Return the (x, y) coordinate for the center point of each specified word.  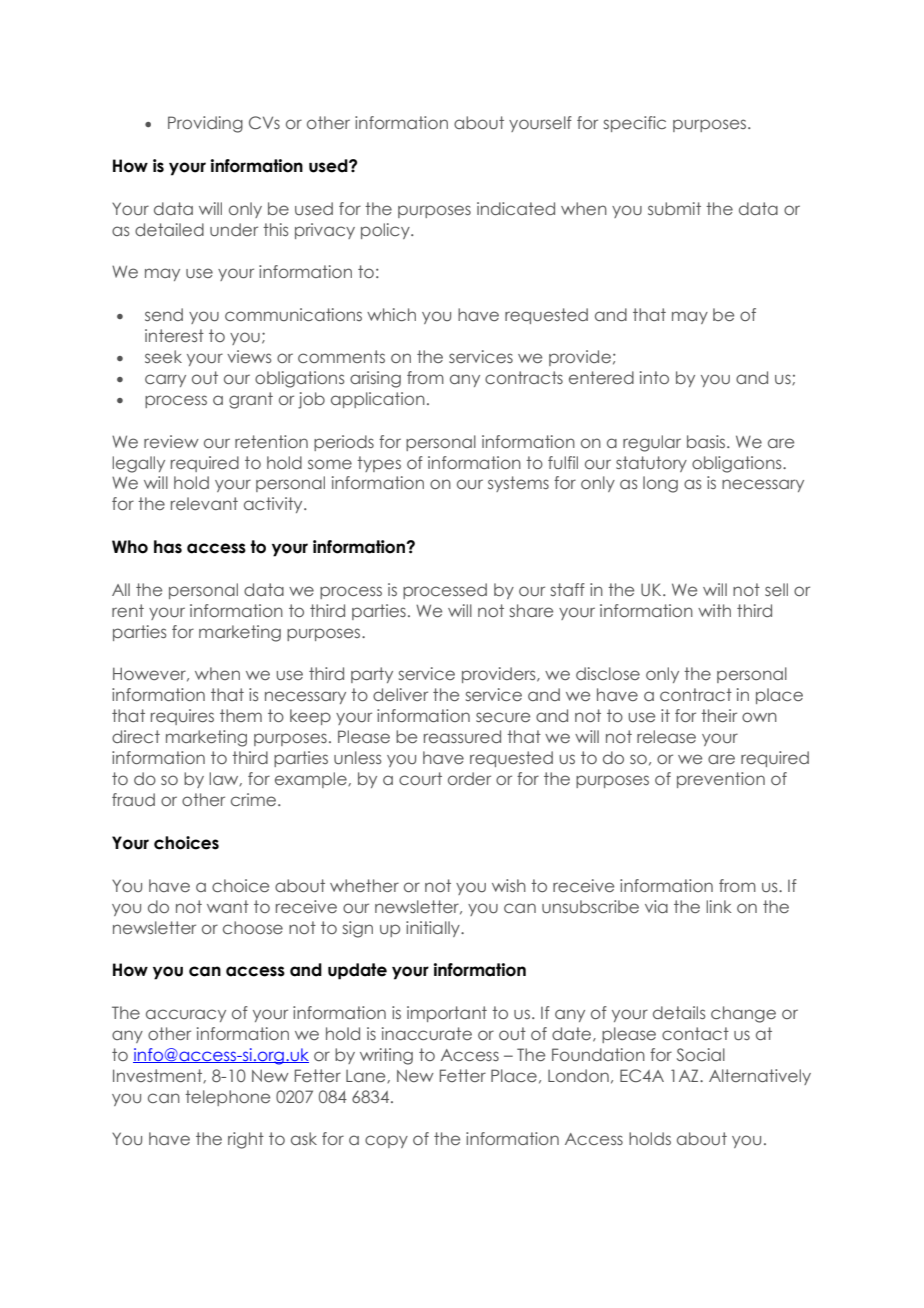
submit (674, 208)
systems (518, 484)
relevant (204, 503)
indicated (516, 208)
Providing (205, 124)
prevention (721, 780)
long (660, 484)
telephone (227, 1098)
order (469, 778)
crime (253, 799)
